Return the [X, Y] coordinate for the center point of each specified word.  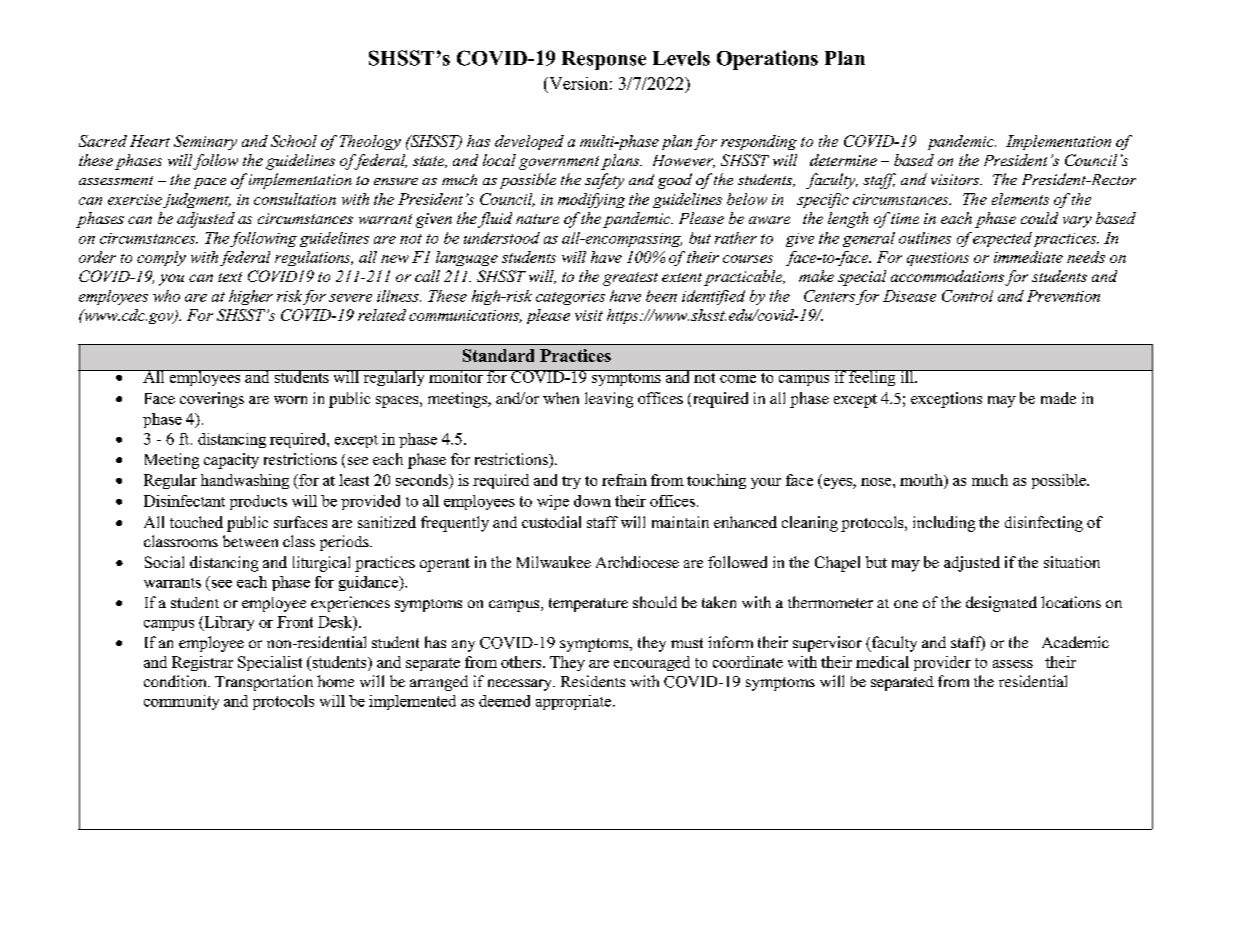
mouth [922, 480]
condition [176, 681]
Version [577, 83]
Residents [593, 681]
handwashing [245, 481]
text [230, 277]
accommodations [947, 276]
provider [942, 663]
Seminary [205, 142]
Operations [767, 60]
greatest [630, 279]
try [571, 482]
